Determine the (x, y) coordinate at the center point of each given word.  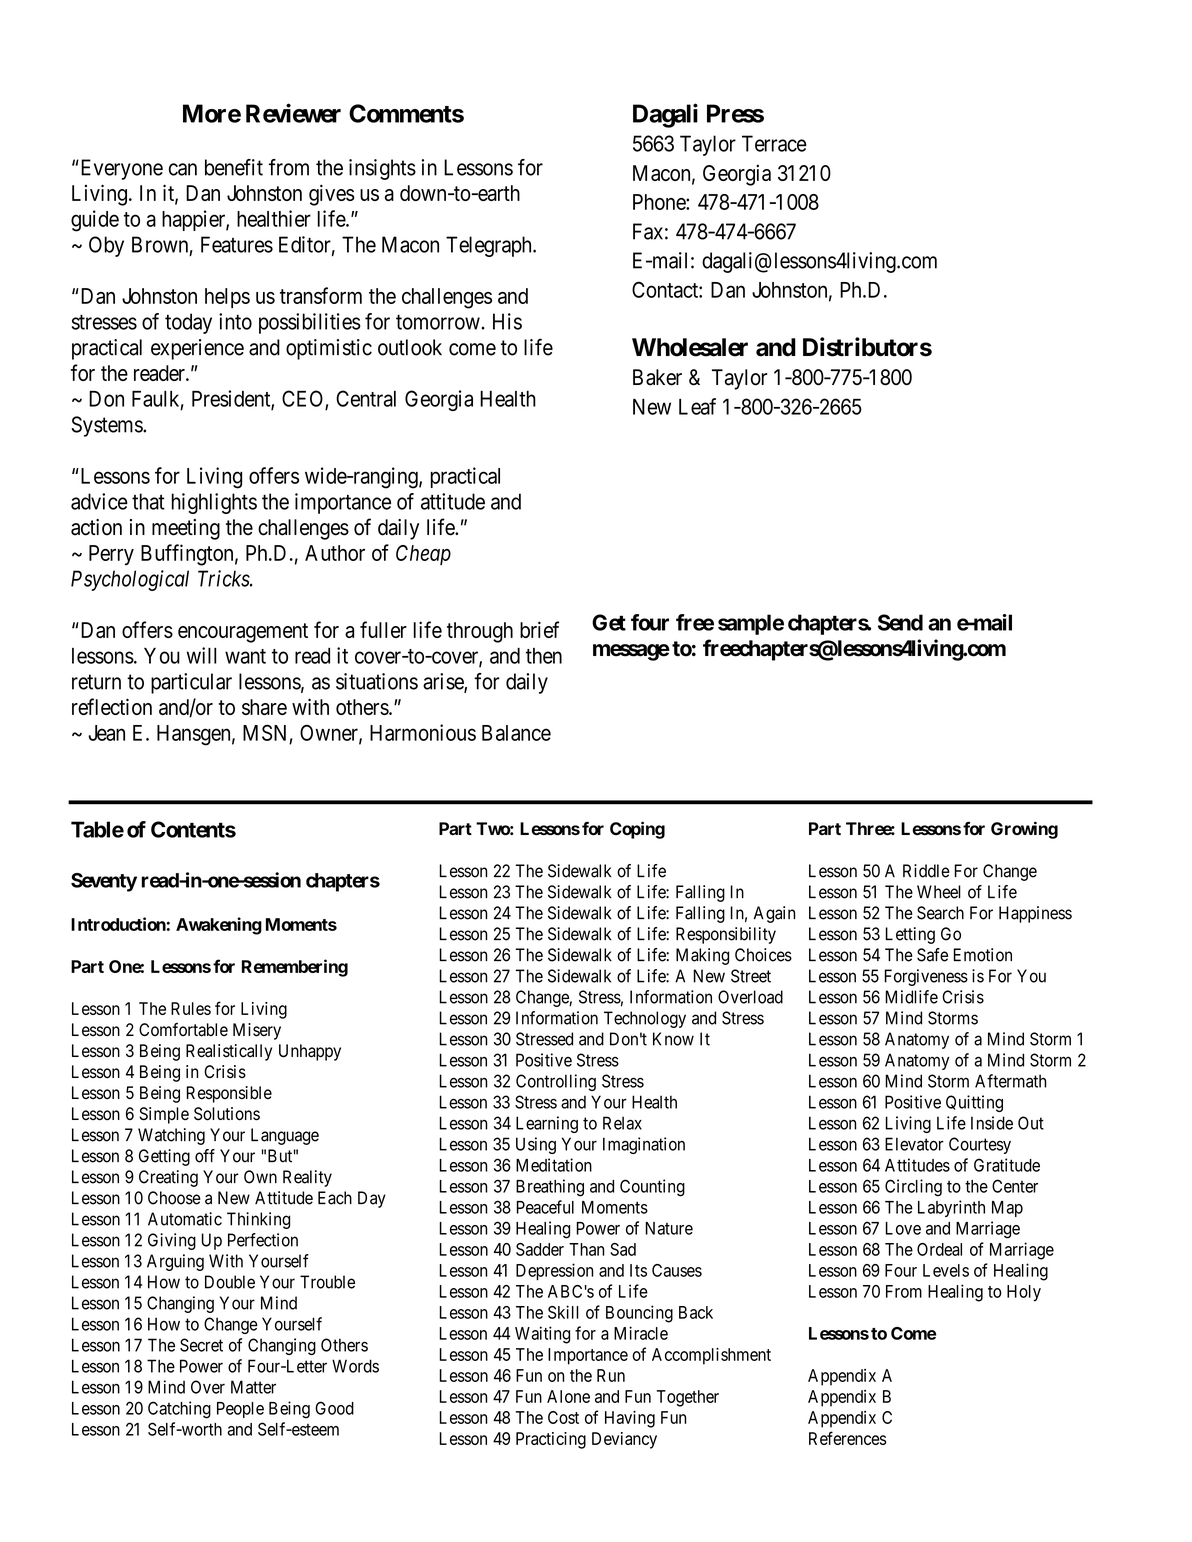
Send (900, 622)
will (201, 655)
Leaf (697, 406)
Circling (913, 1188)
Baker (657, 377)
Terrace (774, 143)
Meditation (554, 1165)
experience (197, 349)
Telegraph (490, 246)
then (544, 656)
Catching (179, 1410)
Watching (171, 1136)
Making (702, 956)
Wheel (939, 892)
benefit (234, 167)
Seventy (104, 882)
